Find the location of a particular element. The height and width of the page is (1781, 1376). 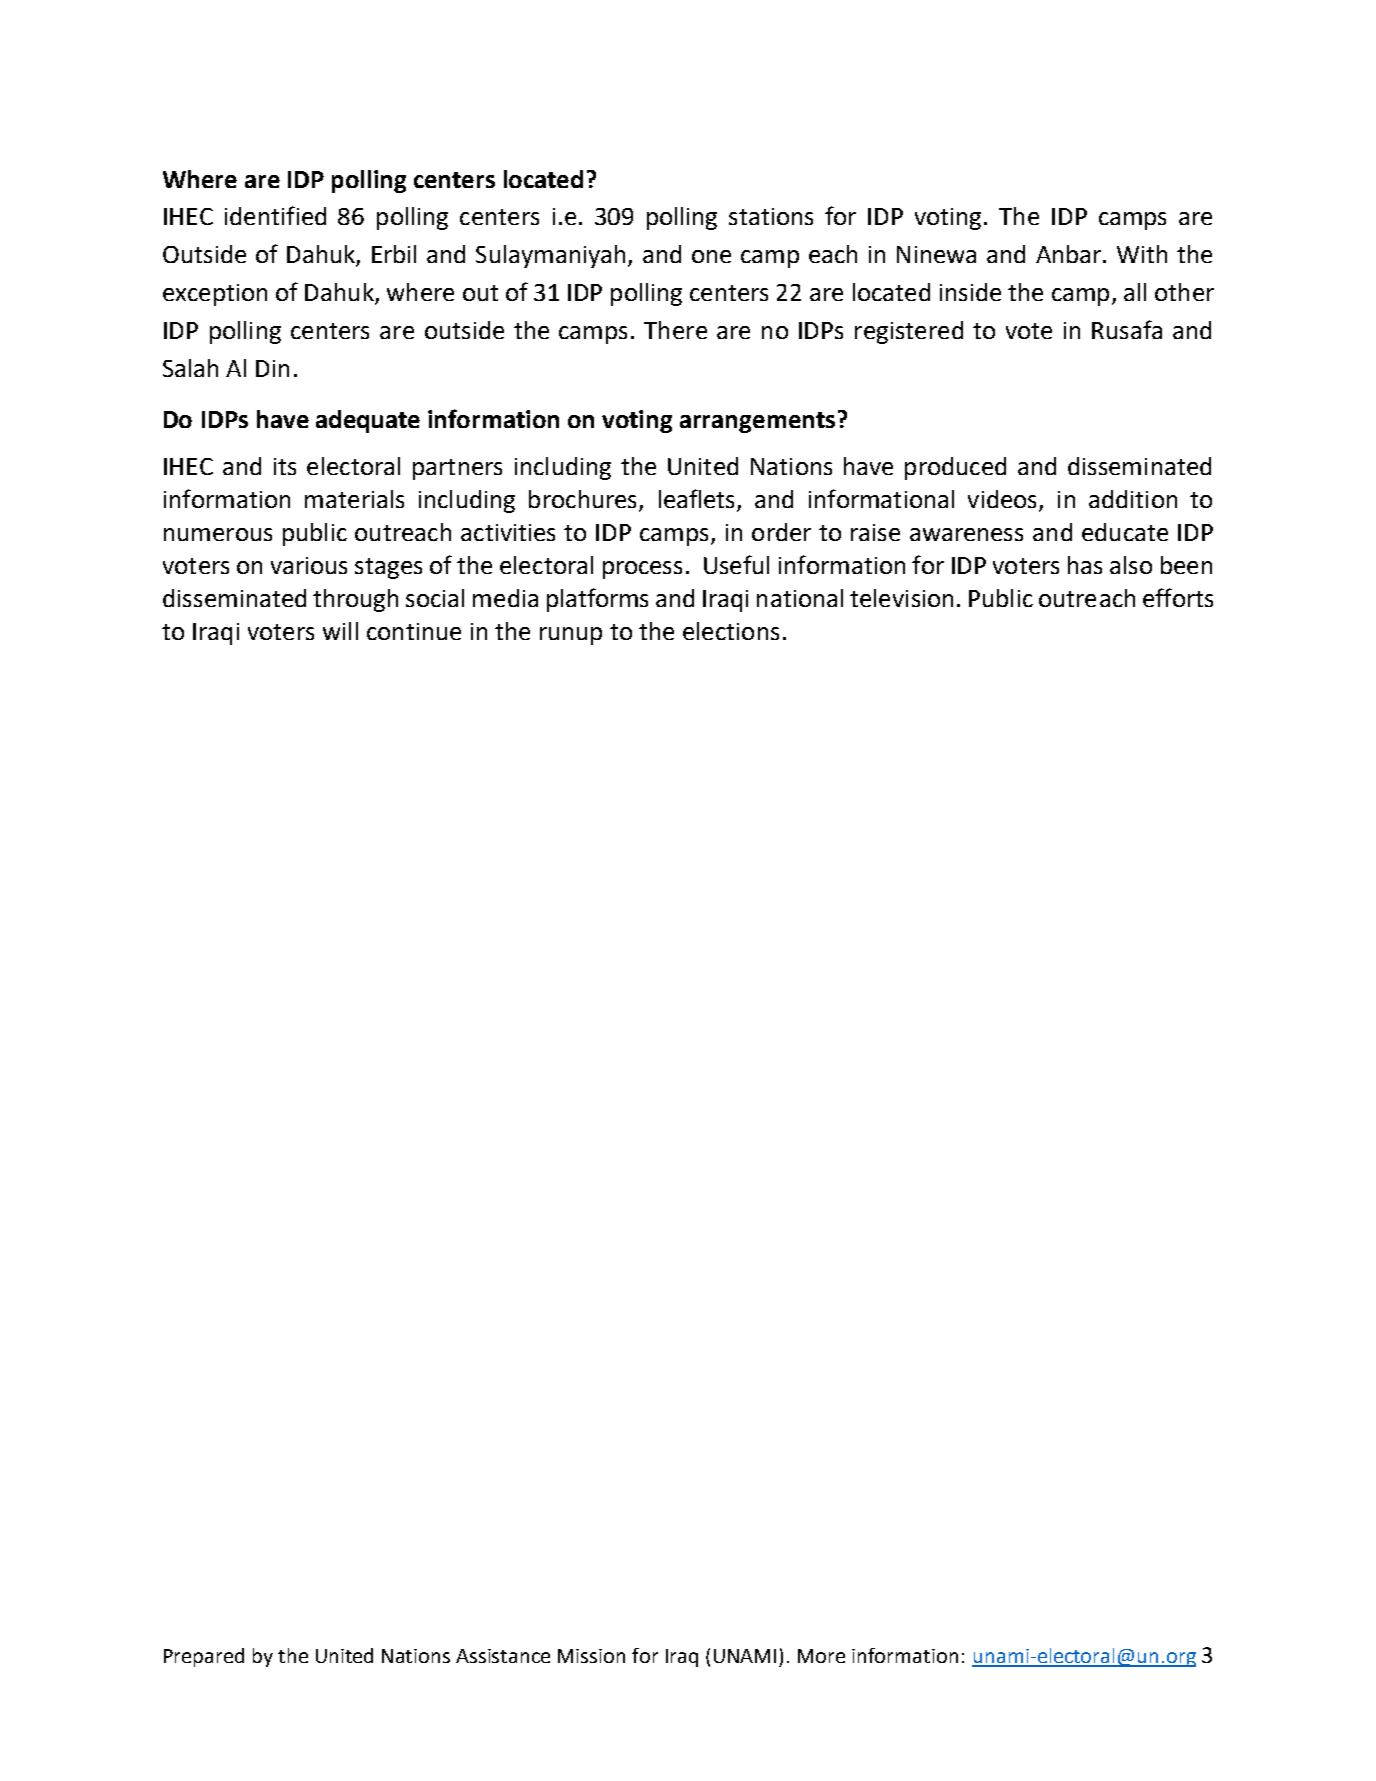

Anbar is located at coordinates (1070, 254).
